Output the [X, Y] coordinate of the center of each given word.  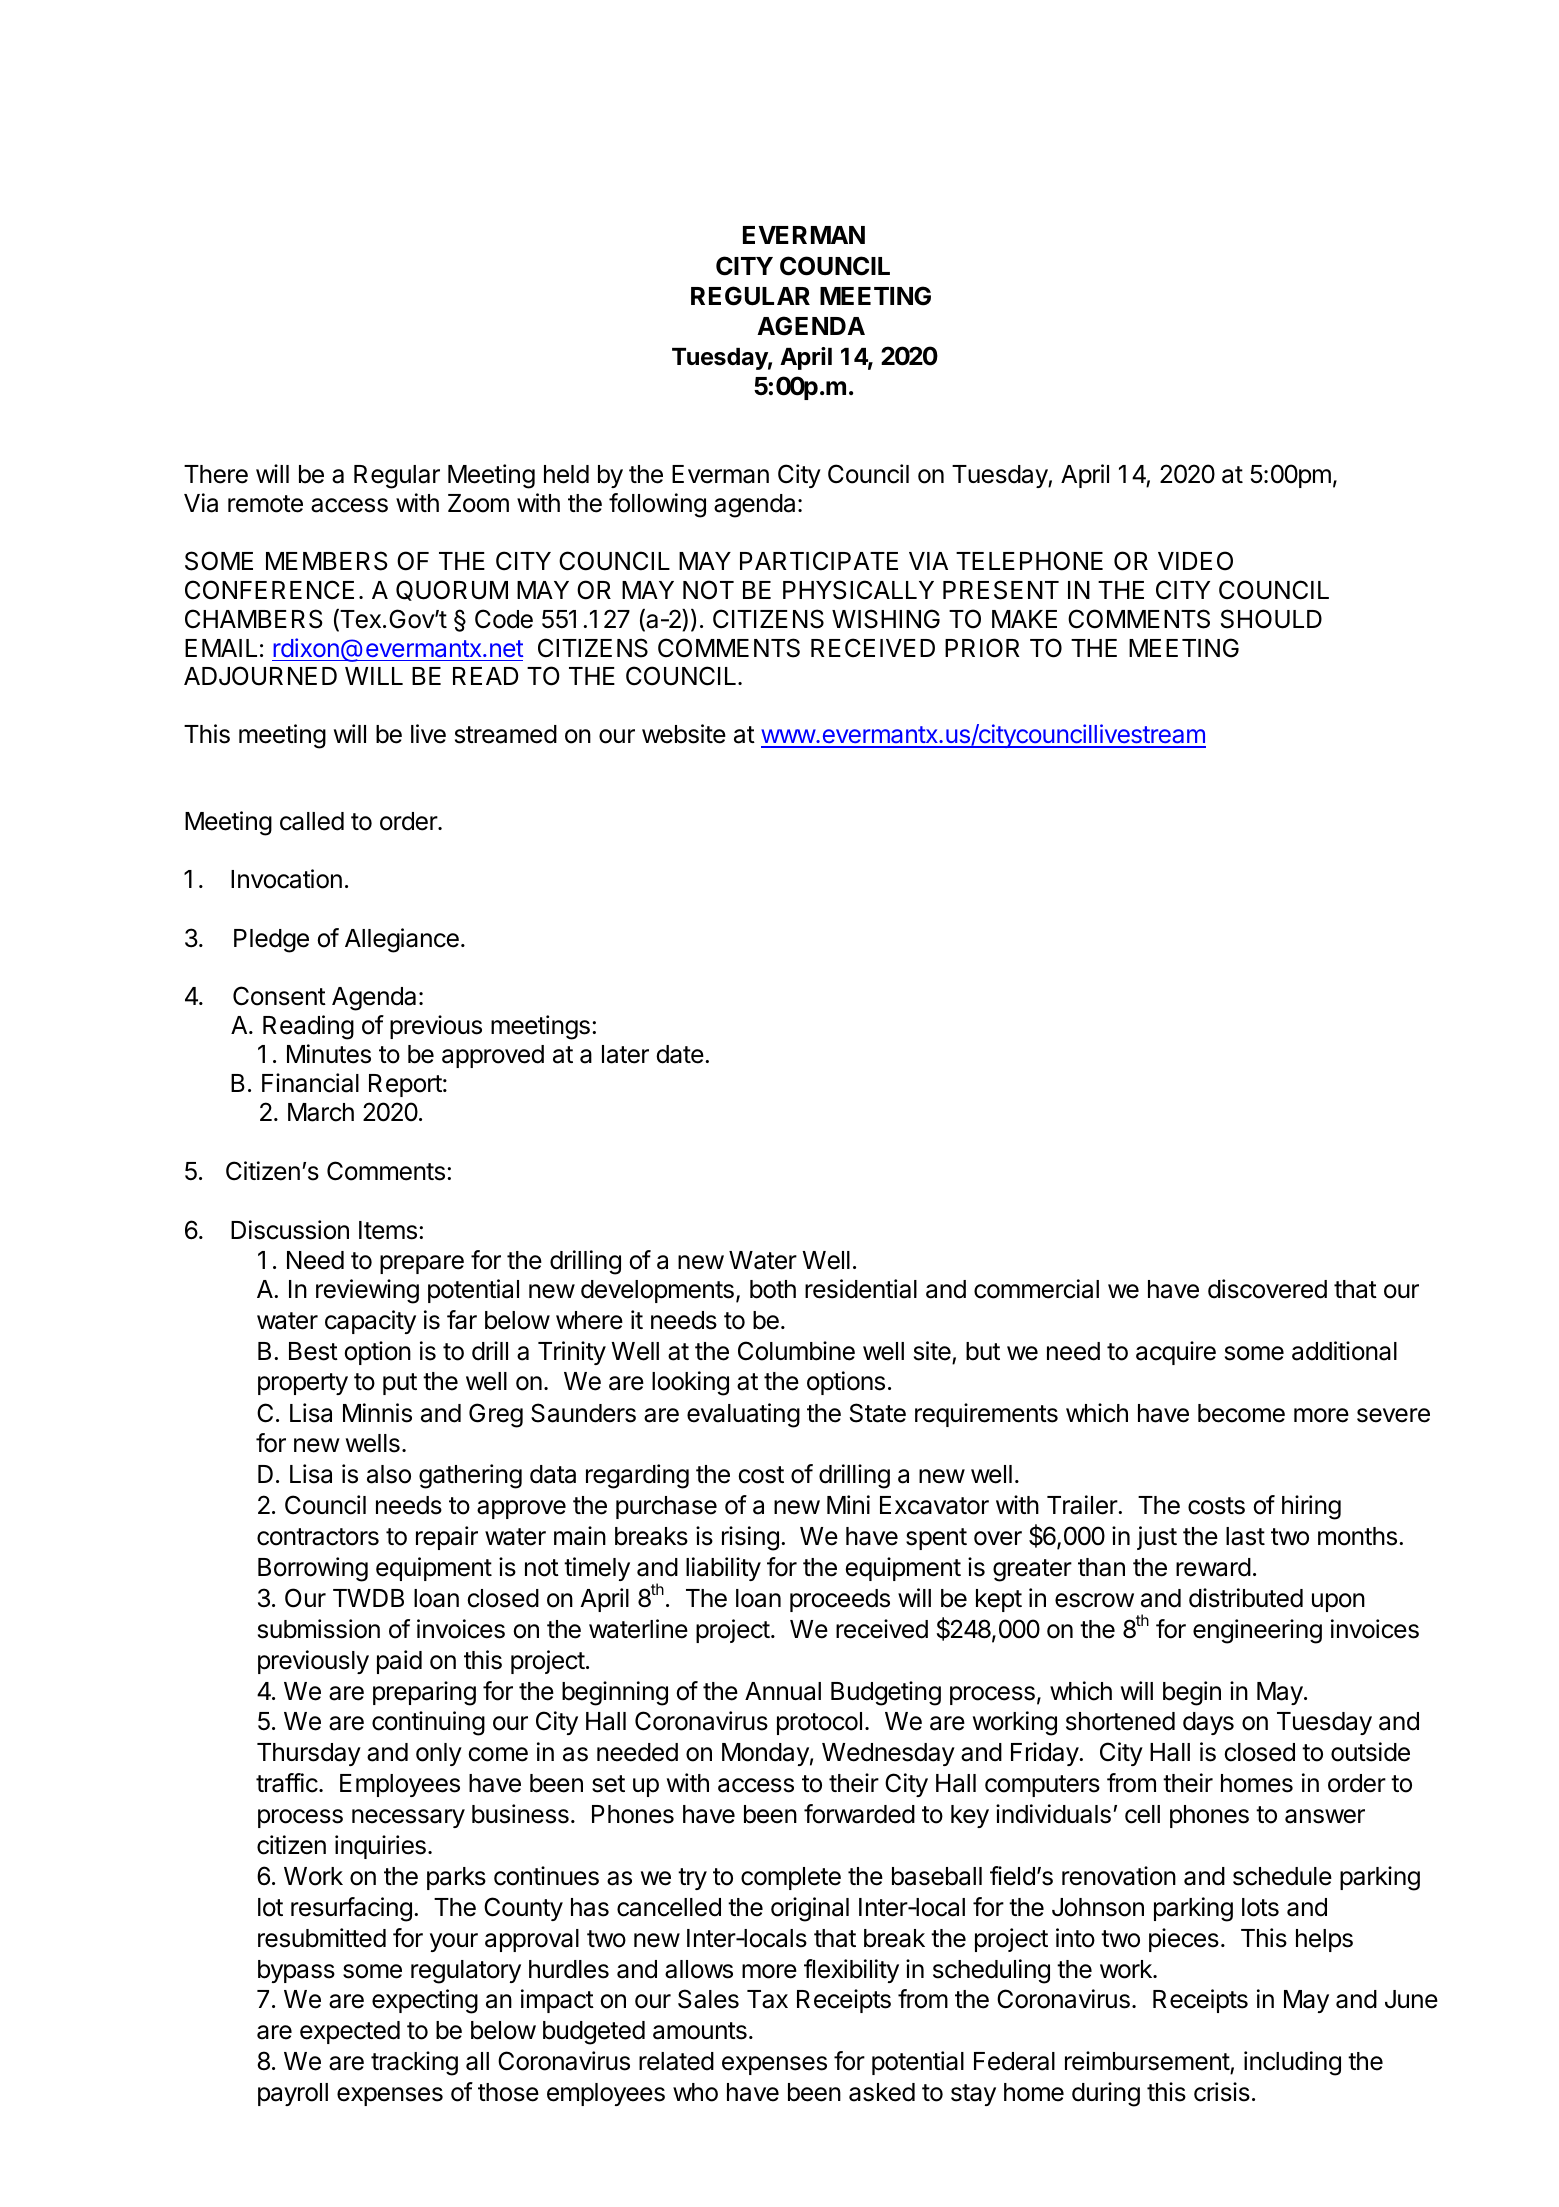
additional [1344, 1351]
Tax [767, 1999]
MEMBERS [327, 561]
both [773, 1289]
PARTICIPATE [819, 561]
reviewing [367, 1291]
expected [350, 2032]
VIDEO [1195, 561]
